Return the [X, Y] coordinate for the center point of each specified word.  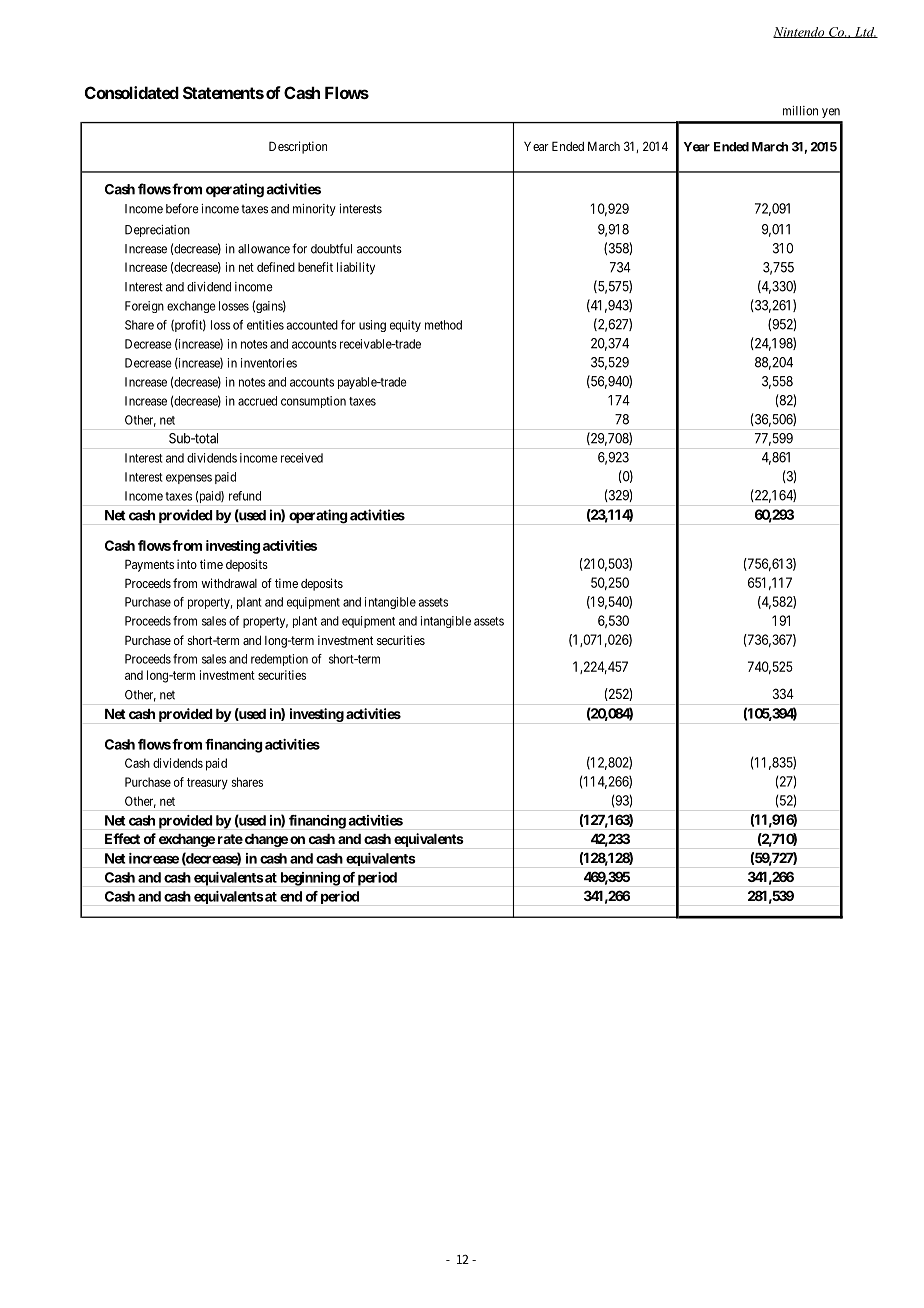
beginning [310, 879]
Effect [122, 838]
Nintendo [800, 32]
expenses [189, 479]
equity [405, 326]
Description [298, 147]
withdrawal [229, 583]
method [443, 325]
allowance [264, 249]
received [302, 458]
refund [245, 496]
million [800, 111]
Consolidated [132, 92]
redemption [279, 660]
